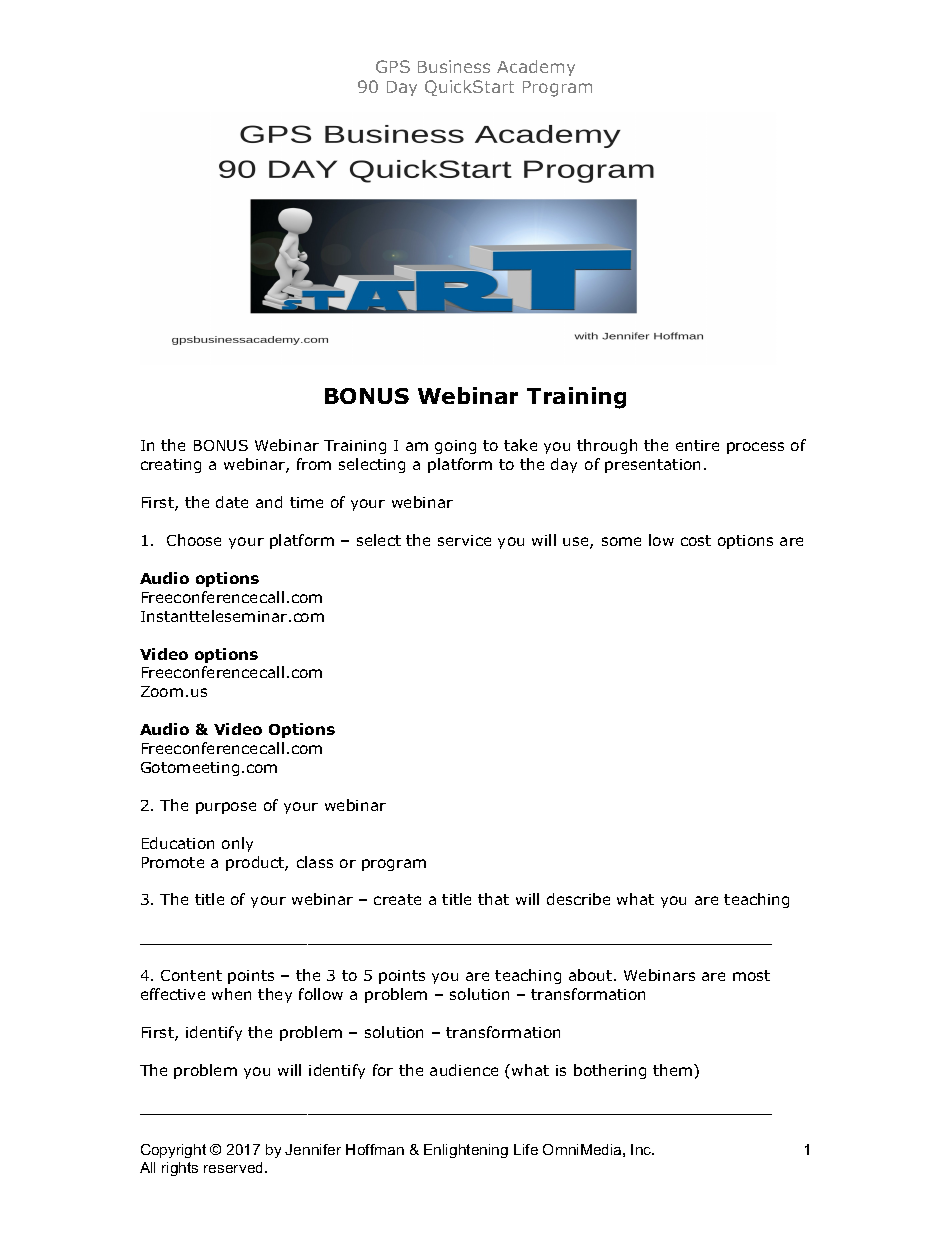  Describe the element at coordinates (393, 66) in the image. I see `GPS` at that location.
